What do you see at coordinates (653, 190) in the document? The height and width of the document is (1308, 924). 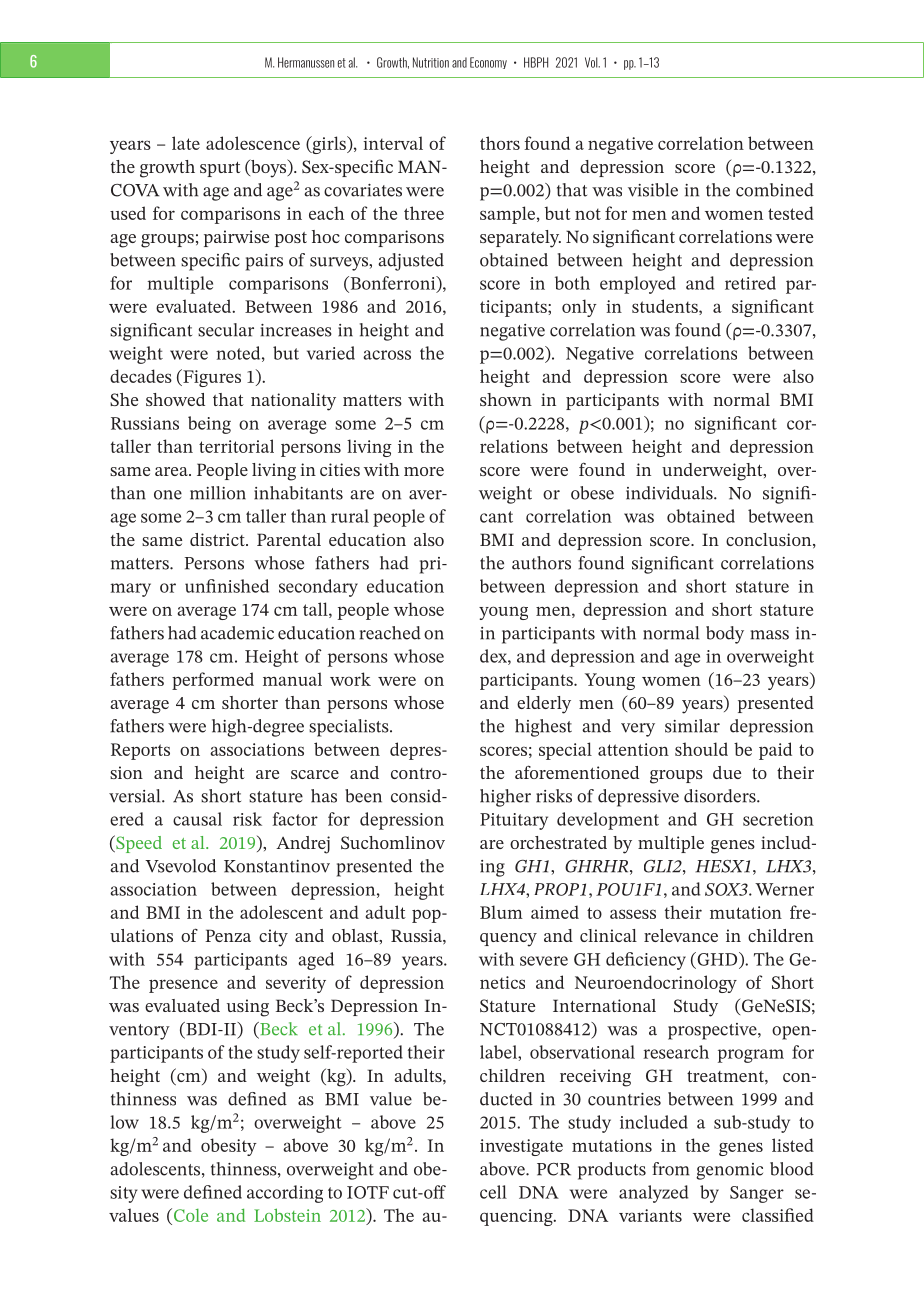 I see `visible` at bounding box center [653, 190].
